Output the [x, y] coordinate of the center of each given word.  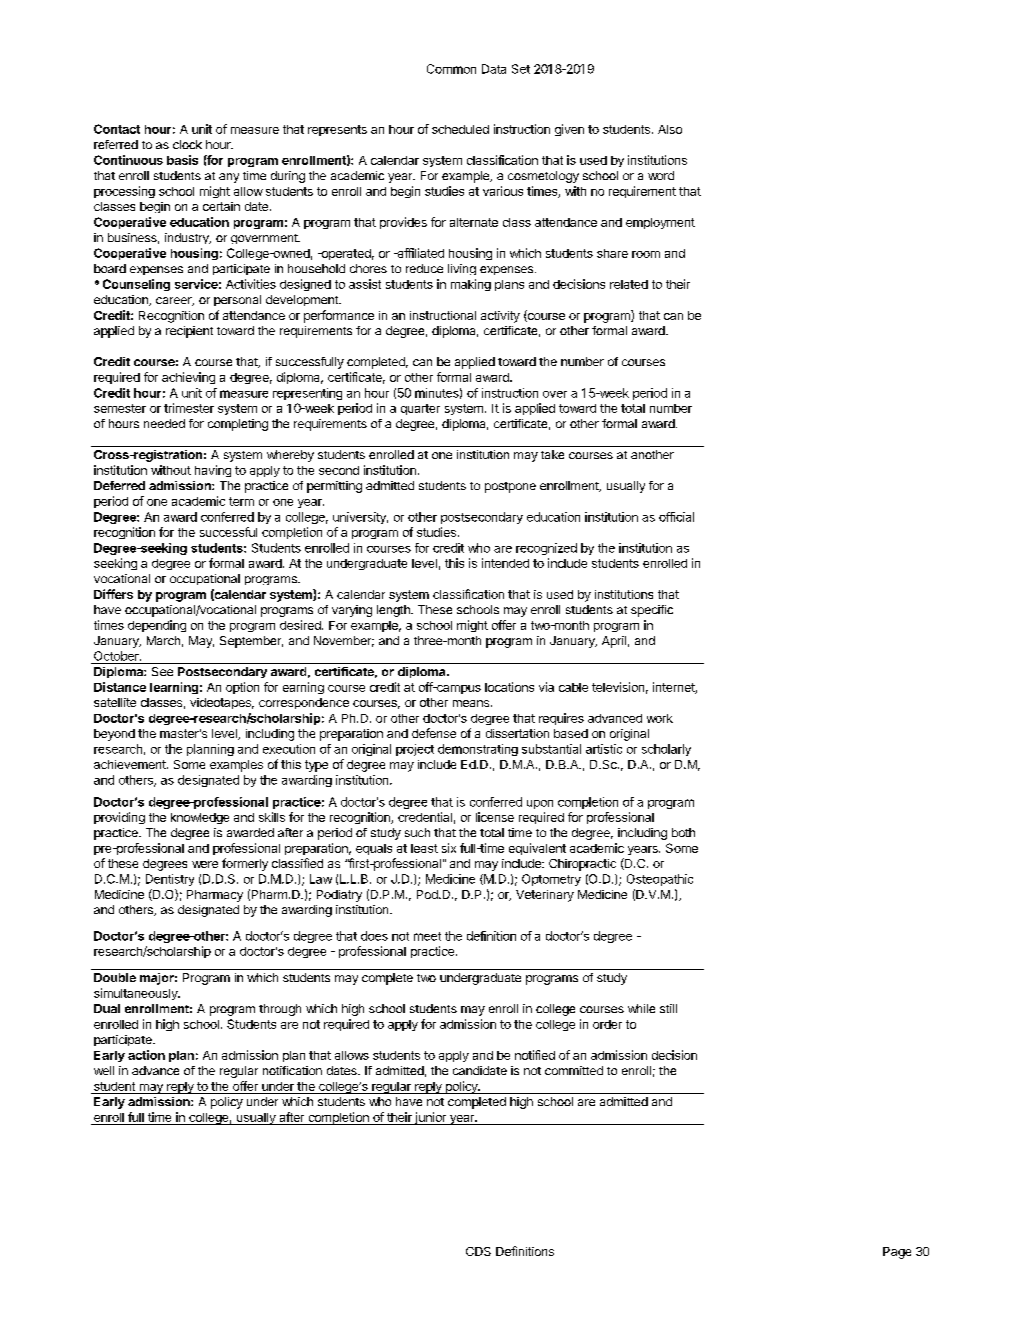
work [660, 718]
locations [509, 687]
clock [187, 144]
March [163, 640]
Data [494, 69]
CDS [478, 1251]
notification [292, 1070]
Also [670, 129]
